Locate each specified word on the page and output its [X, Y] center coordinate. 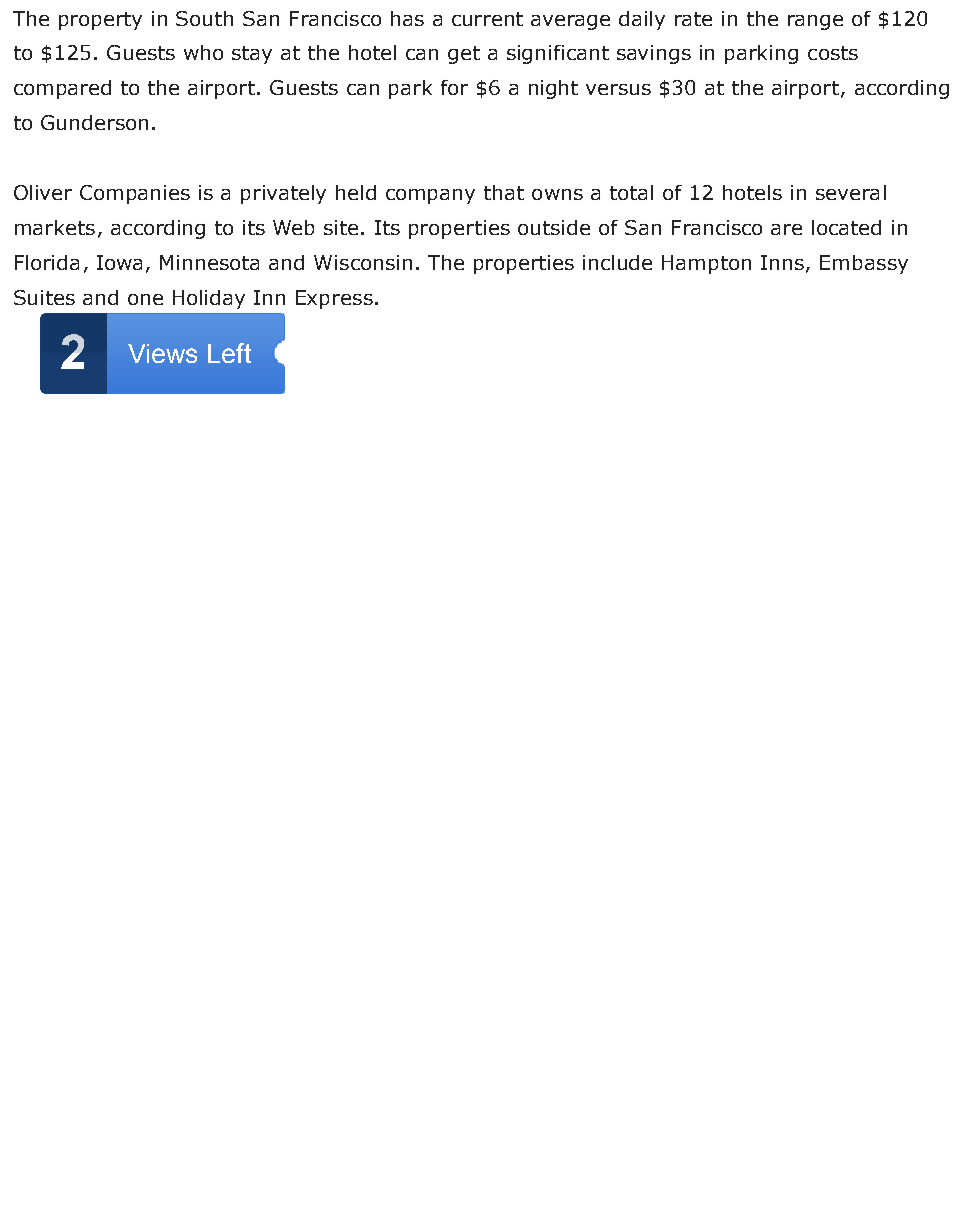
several [851, 192]
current [487, 19]
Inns [782, 262]
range [815, 22]
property [100, 21]
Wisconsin [363, 262]
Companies [135, 194]
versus [618, 89]
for [454, 87]
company [430, 196]
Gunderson [94, 122]
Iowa [119, 262]
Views [162, 353]
